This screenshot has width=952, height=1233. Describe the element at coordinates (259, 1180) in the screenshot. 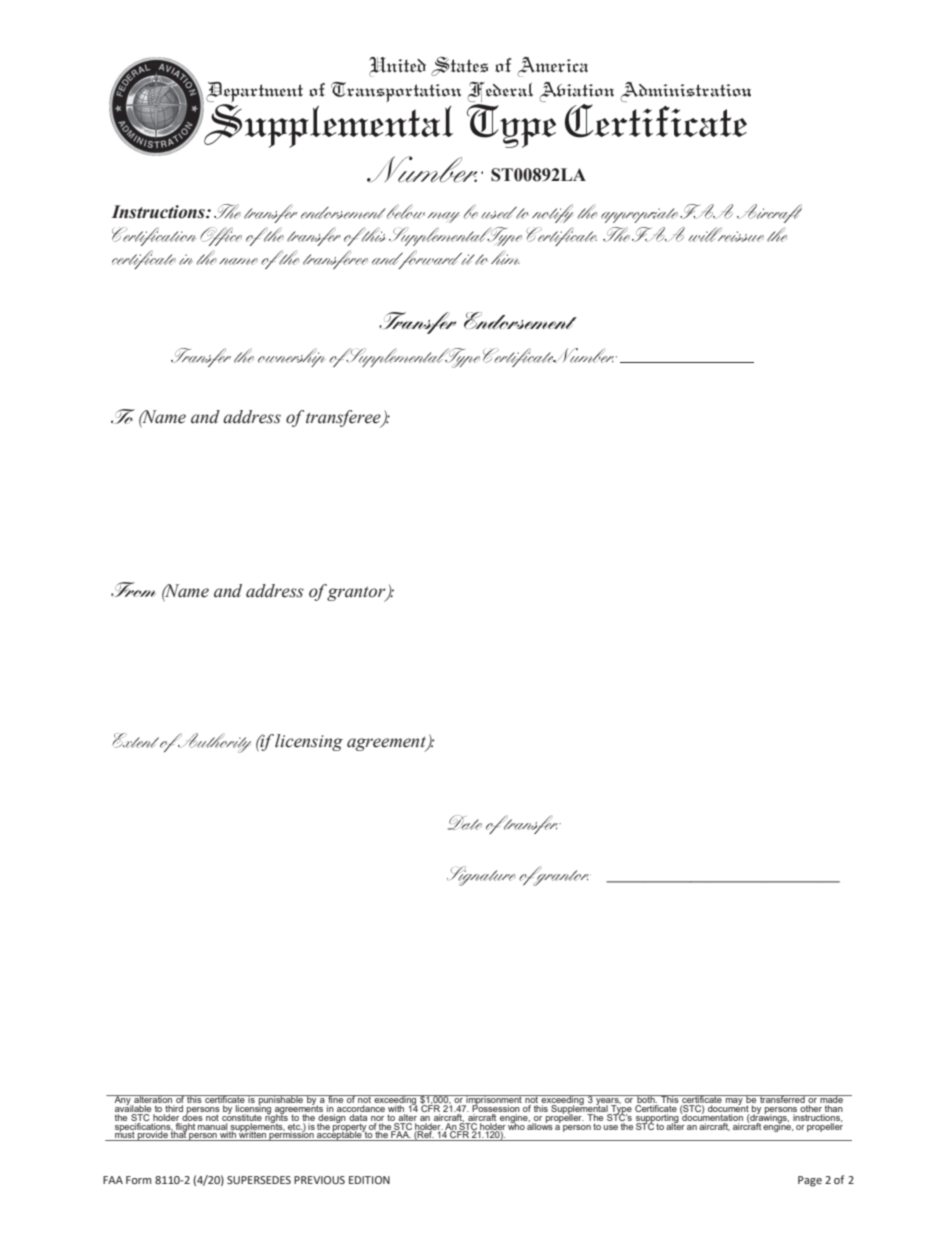

I see `SUPERSEDES` at that location.
